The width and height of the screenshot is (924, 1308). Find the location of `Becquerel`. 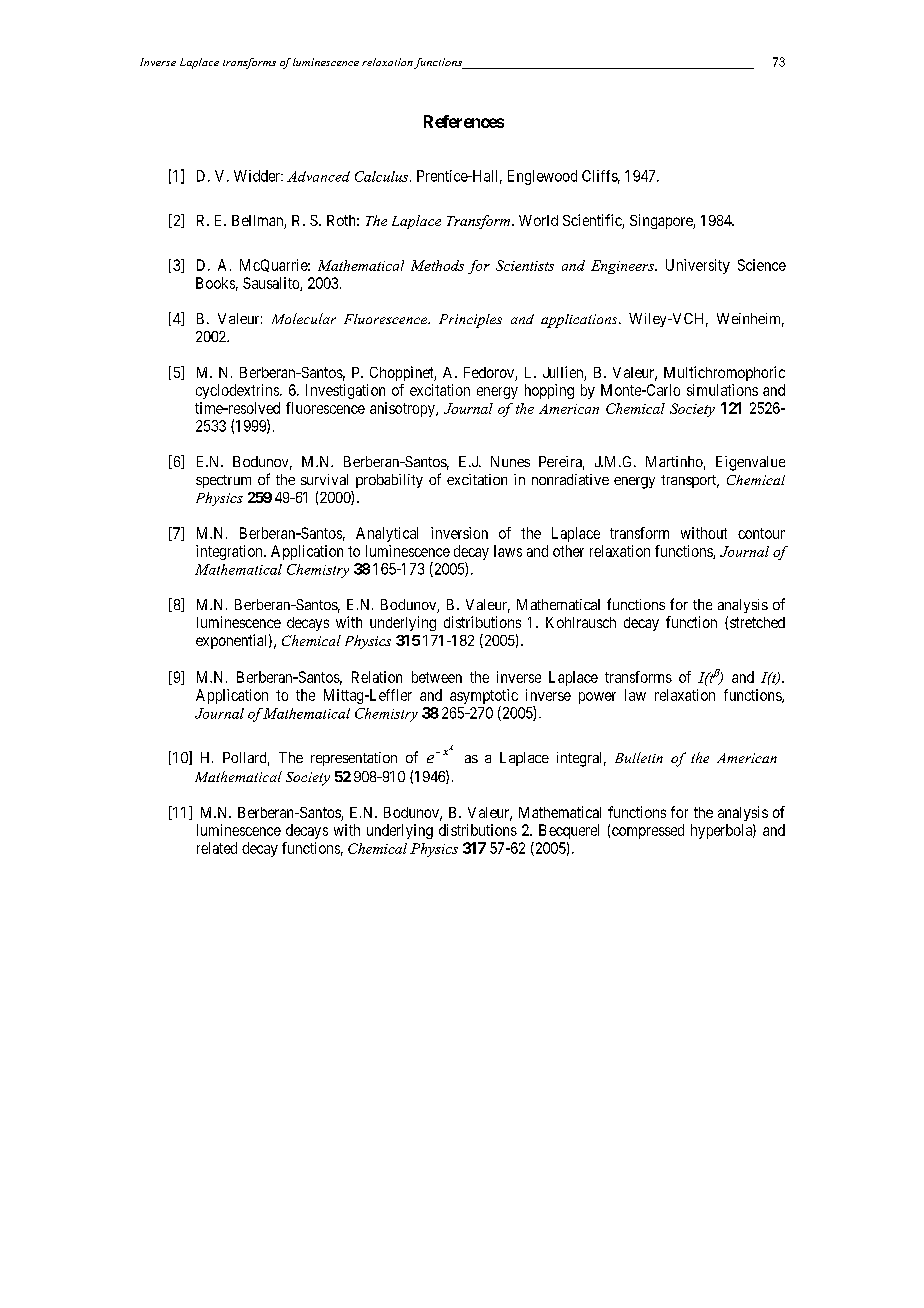

Becquerel is located at coordinates (569, 831).
